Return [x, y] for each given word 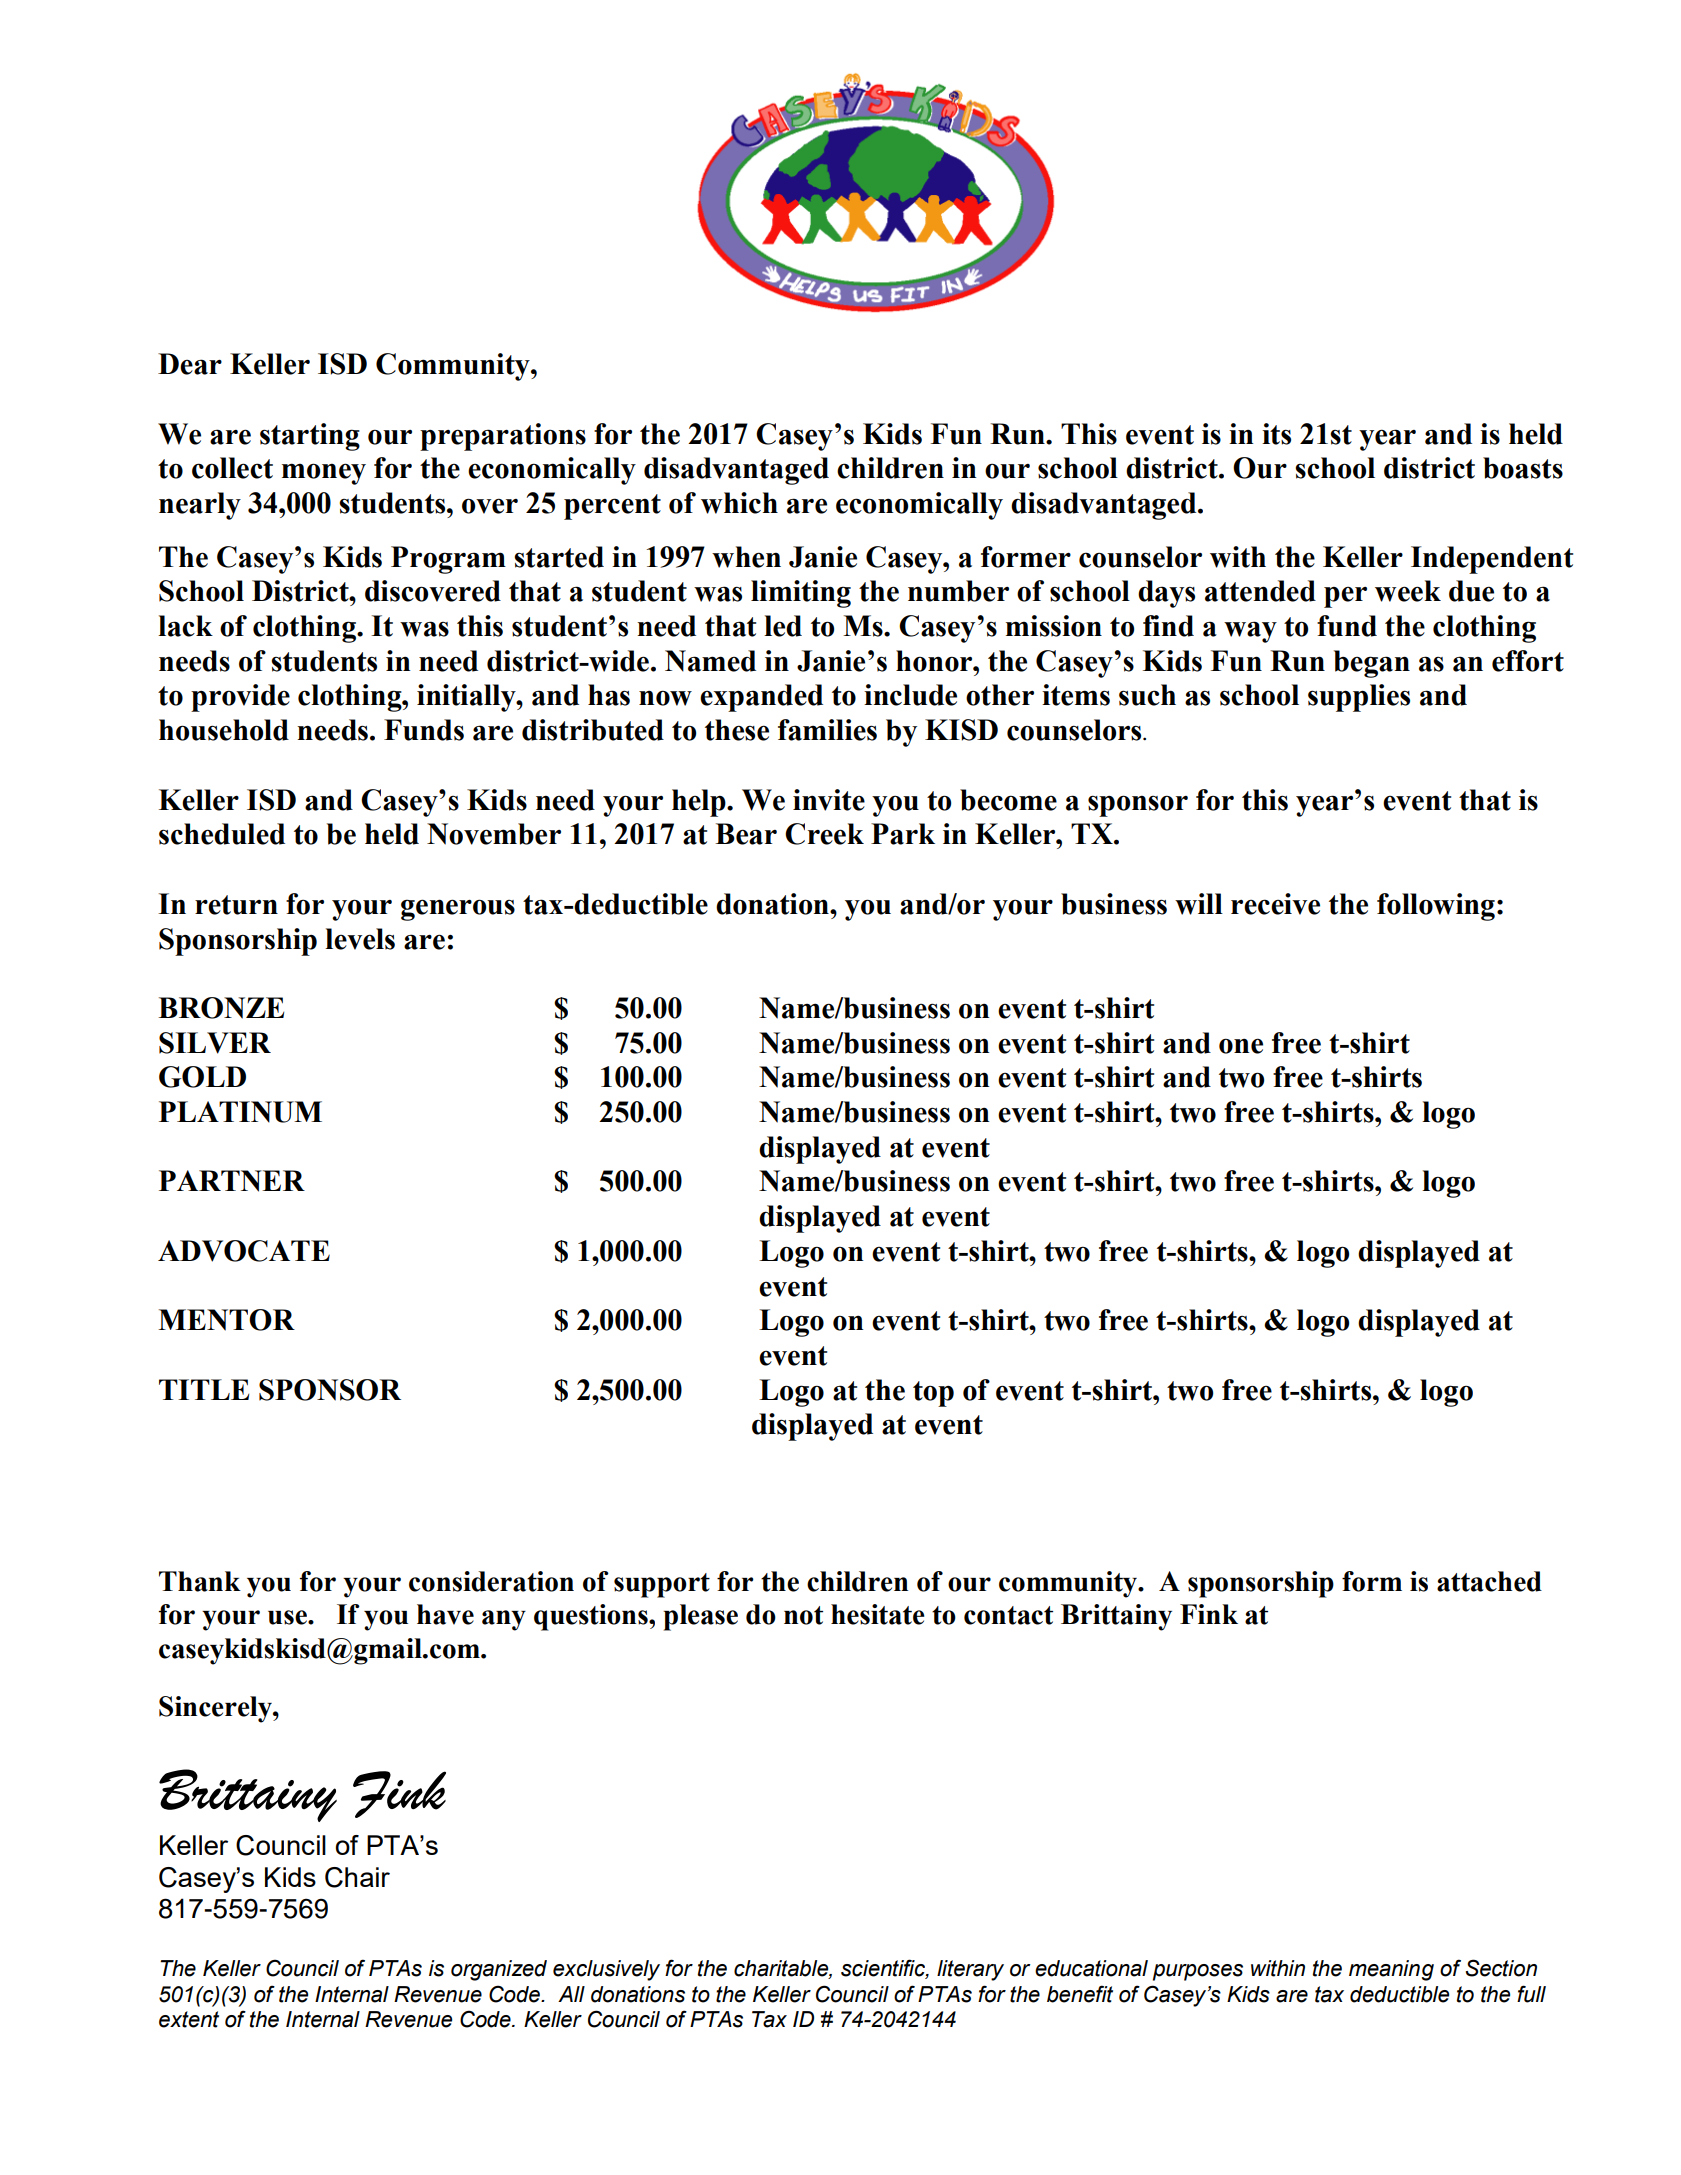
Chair [357, 1877]
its [1276, 434]
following [1436, 907]
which [739, 503]
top [933, 1394]
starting [310, 437]
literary [970, 1970]
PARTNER [232, 1181]
